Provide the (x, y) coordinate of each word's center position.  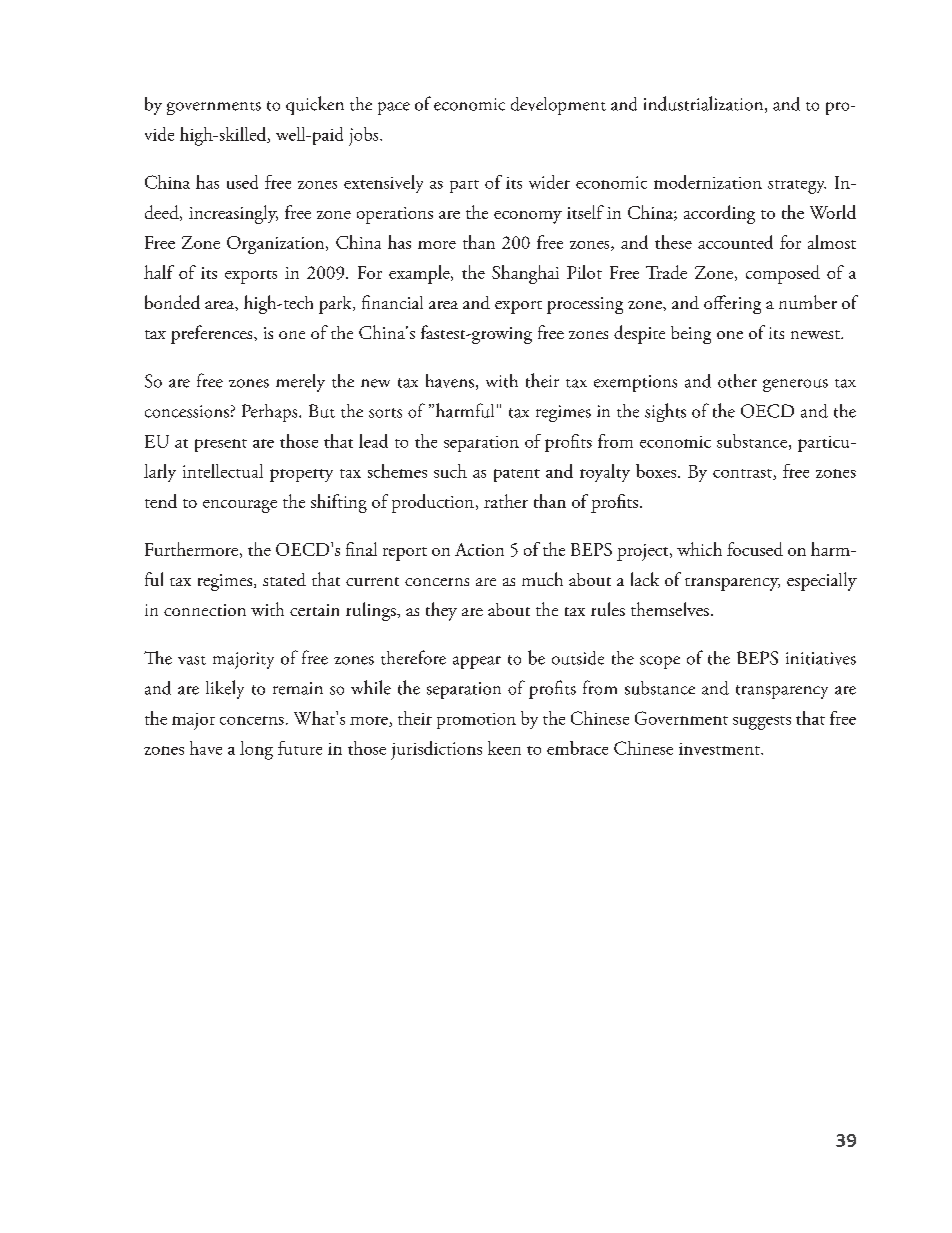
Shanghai (525, 274)
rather (506, 501)
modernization (708, 182)
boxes (656, 471)
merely (300, 383)
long (256, 750)
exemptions (635, 383)
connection (205, 610)
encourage (240, 506)
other (737, 381)
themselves (670, 609)
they (441, 611)
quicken (315, 105)
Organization (277, 245)
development (558, 106)
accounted (735, 242)
